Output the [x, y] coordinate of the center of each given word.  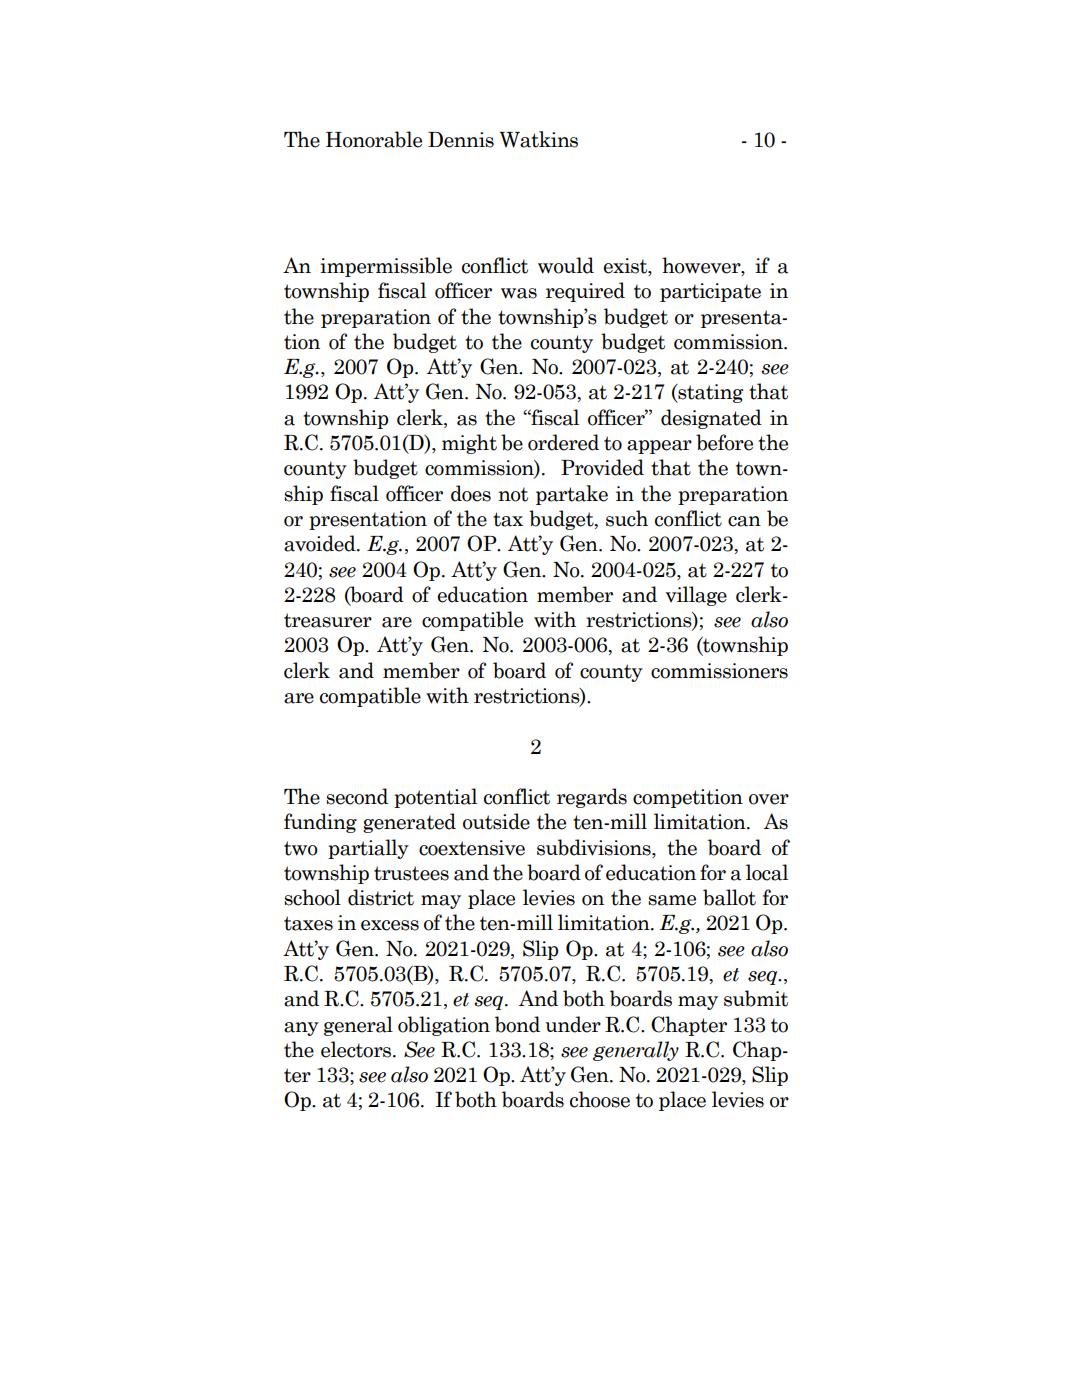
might [469, 444]
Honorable [374, 139]
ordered [563, 442]
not [513, 494]
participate [710, 292]
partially [368, 849]
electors [357, 1049]
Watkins [538, 139]
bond [517, 1024]
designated [711, 419]
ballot [729, 897]
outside [496, 821]
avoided [321, 543]
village [696, 596]
